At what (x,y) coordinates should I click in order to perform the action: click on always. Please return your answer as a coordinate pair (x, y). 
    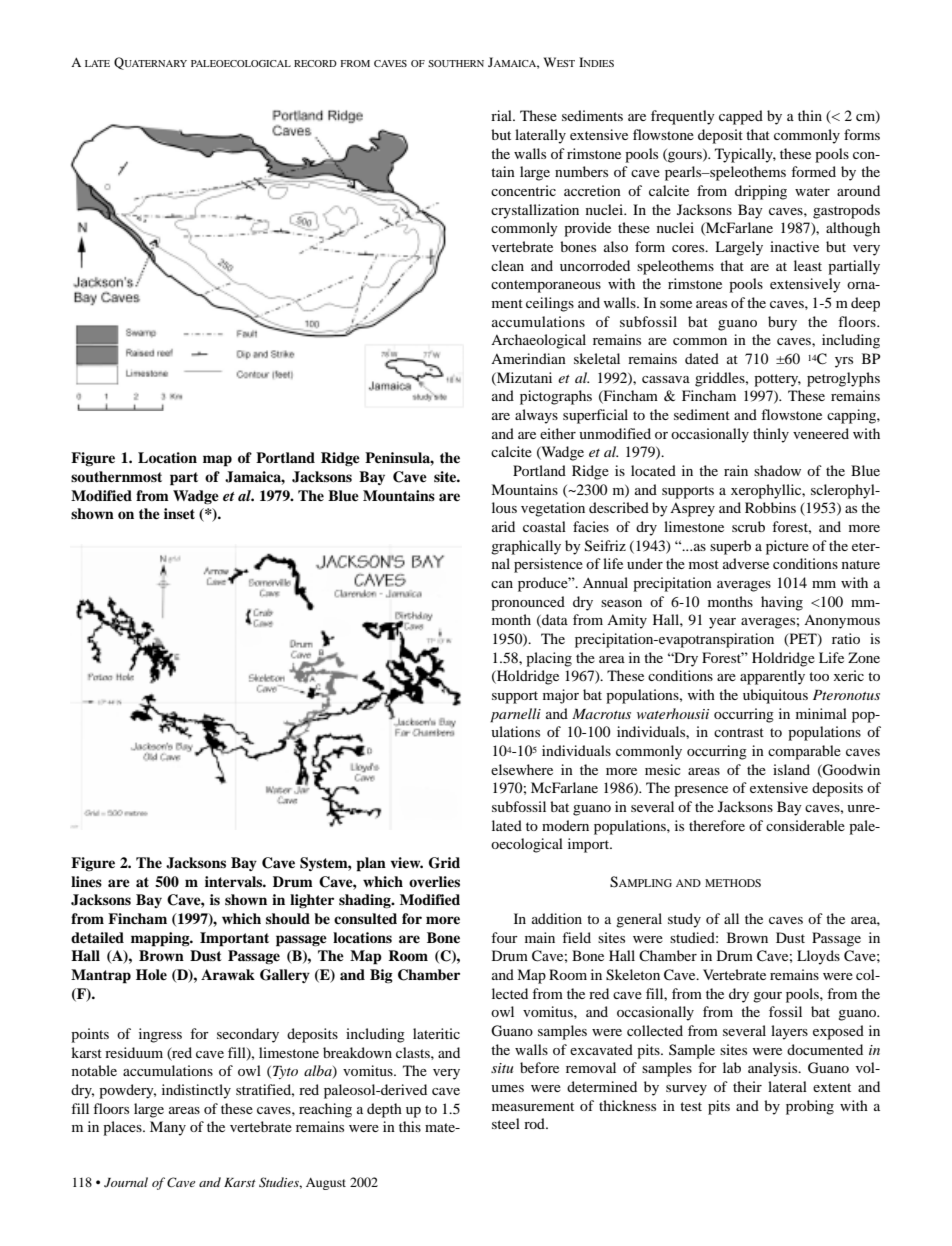
    Looking at the image, I should click on (536, 416).
